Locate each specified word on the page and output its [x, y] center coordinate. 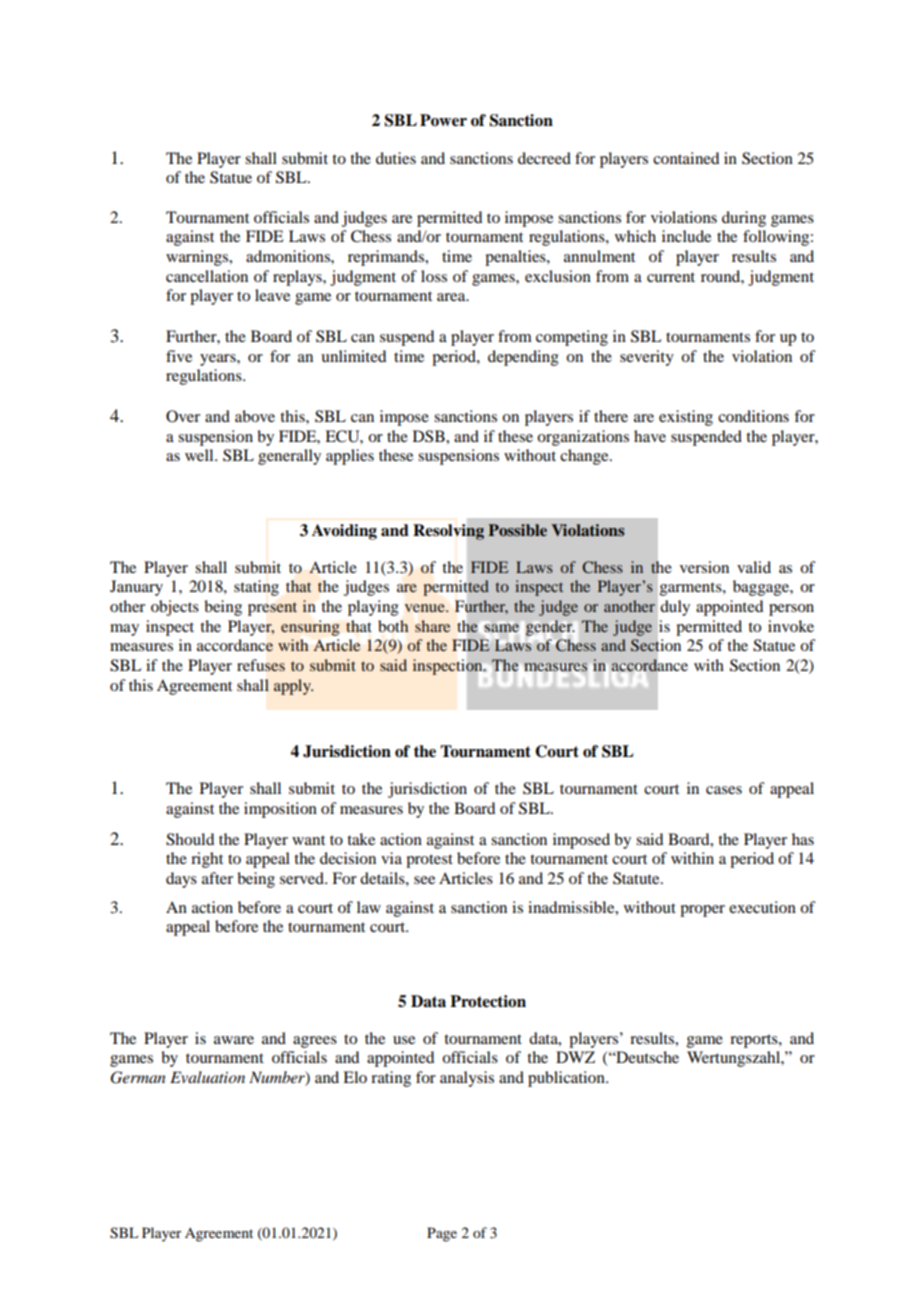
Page [442, 1234]
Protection [488, 1001]
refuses [261, 665]
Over [183, 416]
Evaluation [207, 1077]
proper [702, 911]
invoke [791, 626]
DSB [430, 436]
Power [443, 120]
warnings [198, 258]
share [432, 626]
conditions [753, 416]
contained [686, 158]
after [217, 878]
